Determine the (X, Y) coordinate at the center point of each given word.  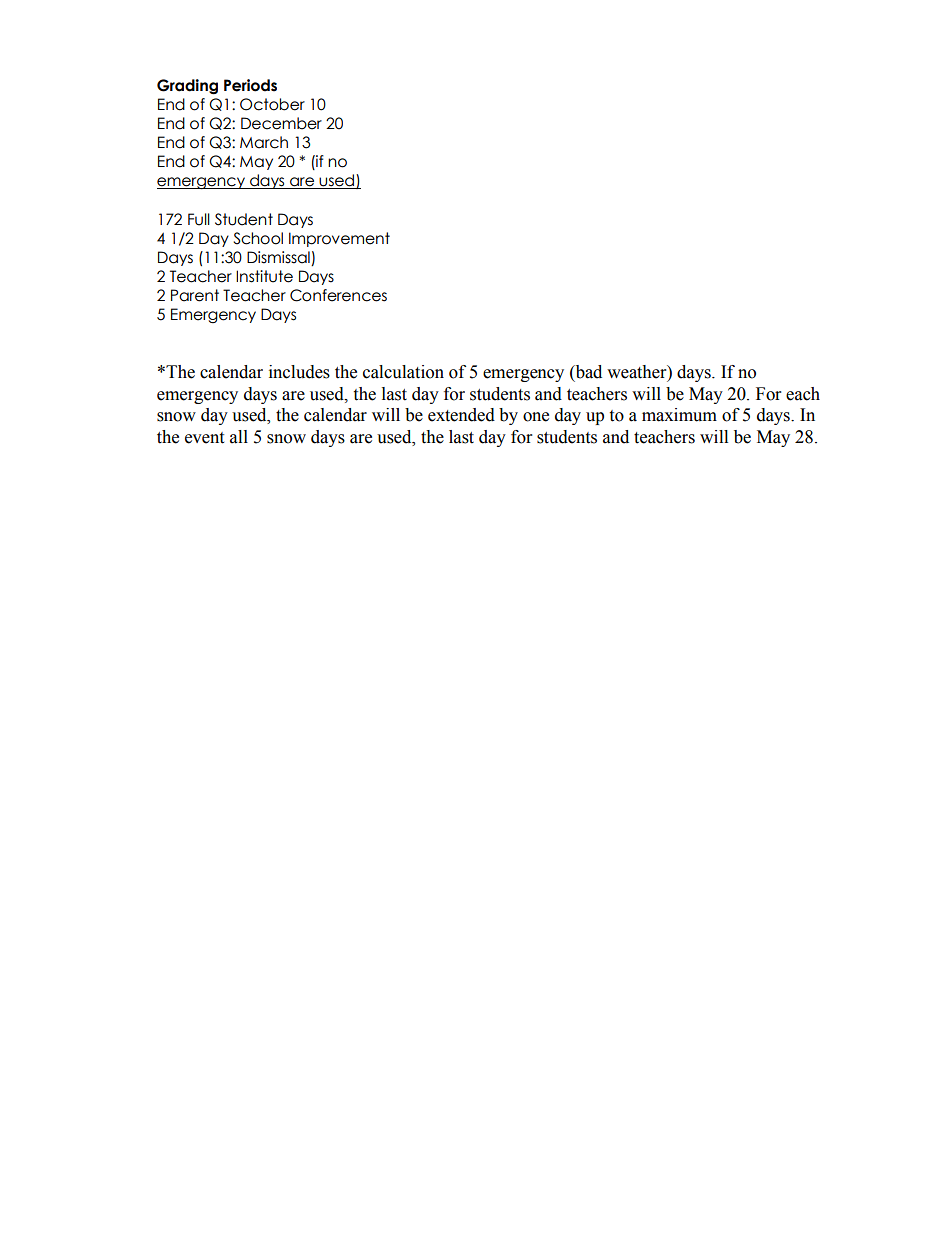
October (272, 104)
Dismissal (278, 257)
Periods (250, 85)
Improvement (339, 239)
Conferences (338, 295)
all (239, 437)
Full (199, 219)
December (281, 123)
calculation (403, 372)
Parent (195, 295)
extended (461, 415)
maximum (679, 415)
